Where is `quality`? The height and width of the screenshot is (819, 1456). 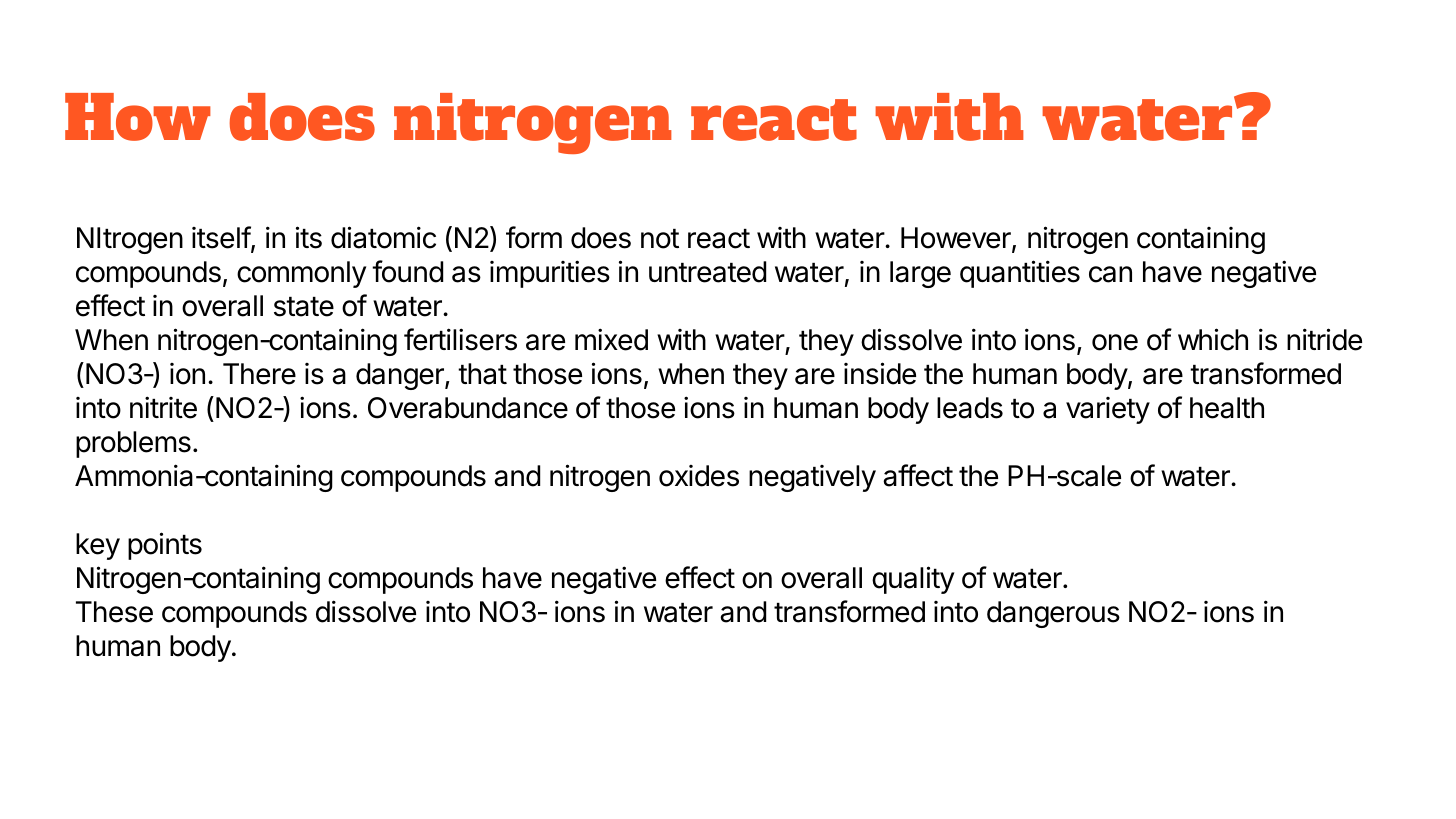 quality is located at coordinates (913, 580).
